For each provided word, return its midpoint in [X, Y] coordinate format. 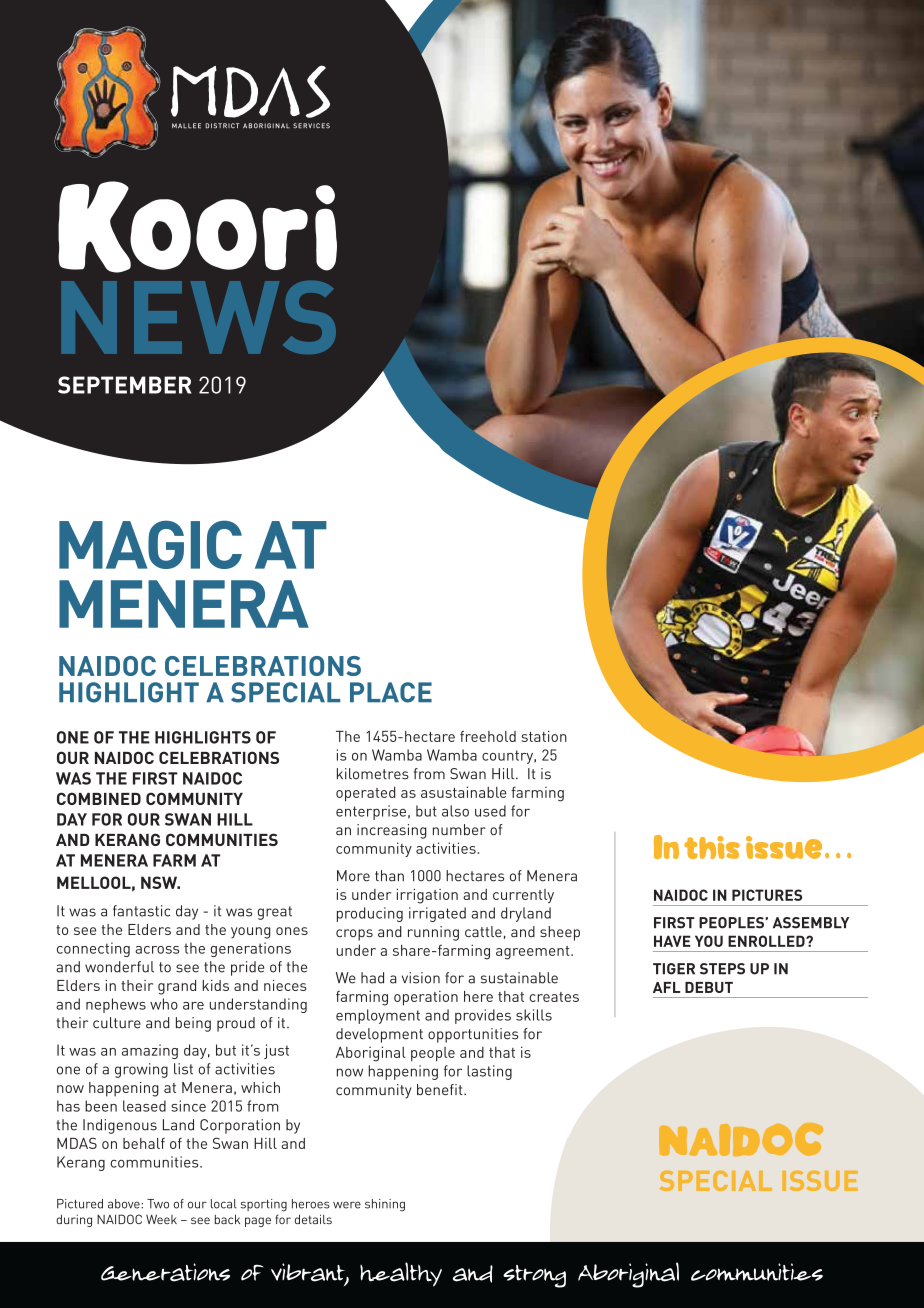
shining [385, 1205]
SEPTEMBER [125, 385]
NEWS [198, 317]
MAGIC [150, 544]
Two [158, 1204]
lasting [489, 1072]
